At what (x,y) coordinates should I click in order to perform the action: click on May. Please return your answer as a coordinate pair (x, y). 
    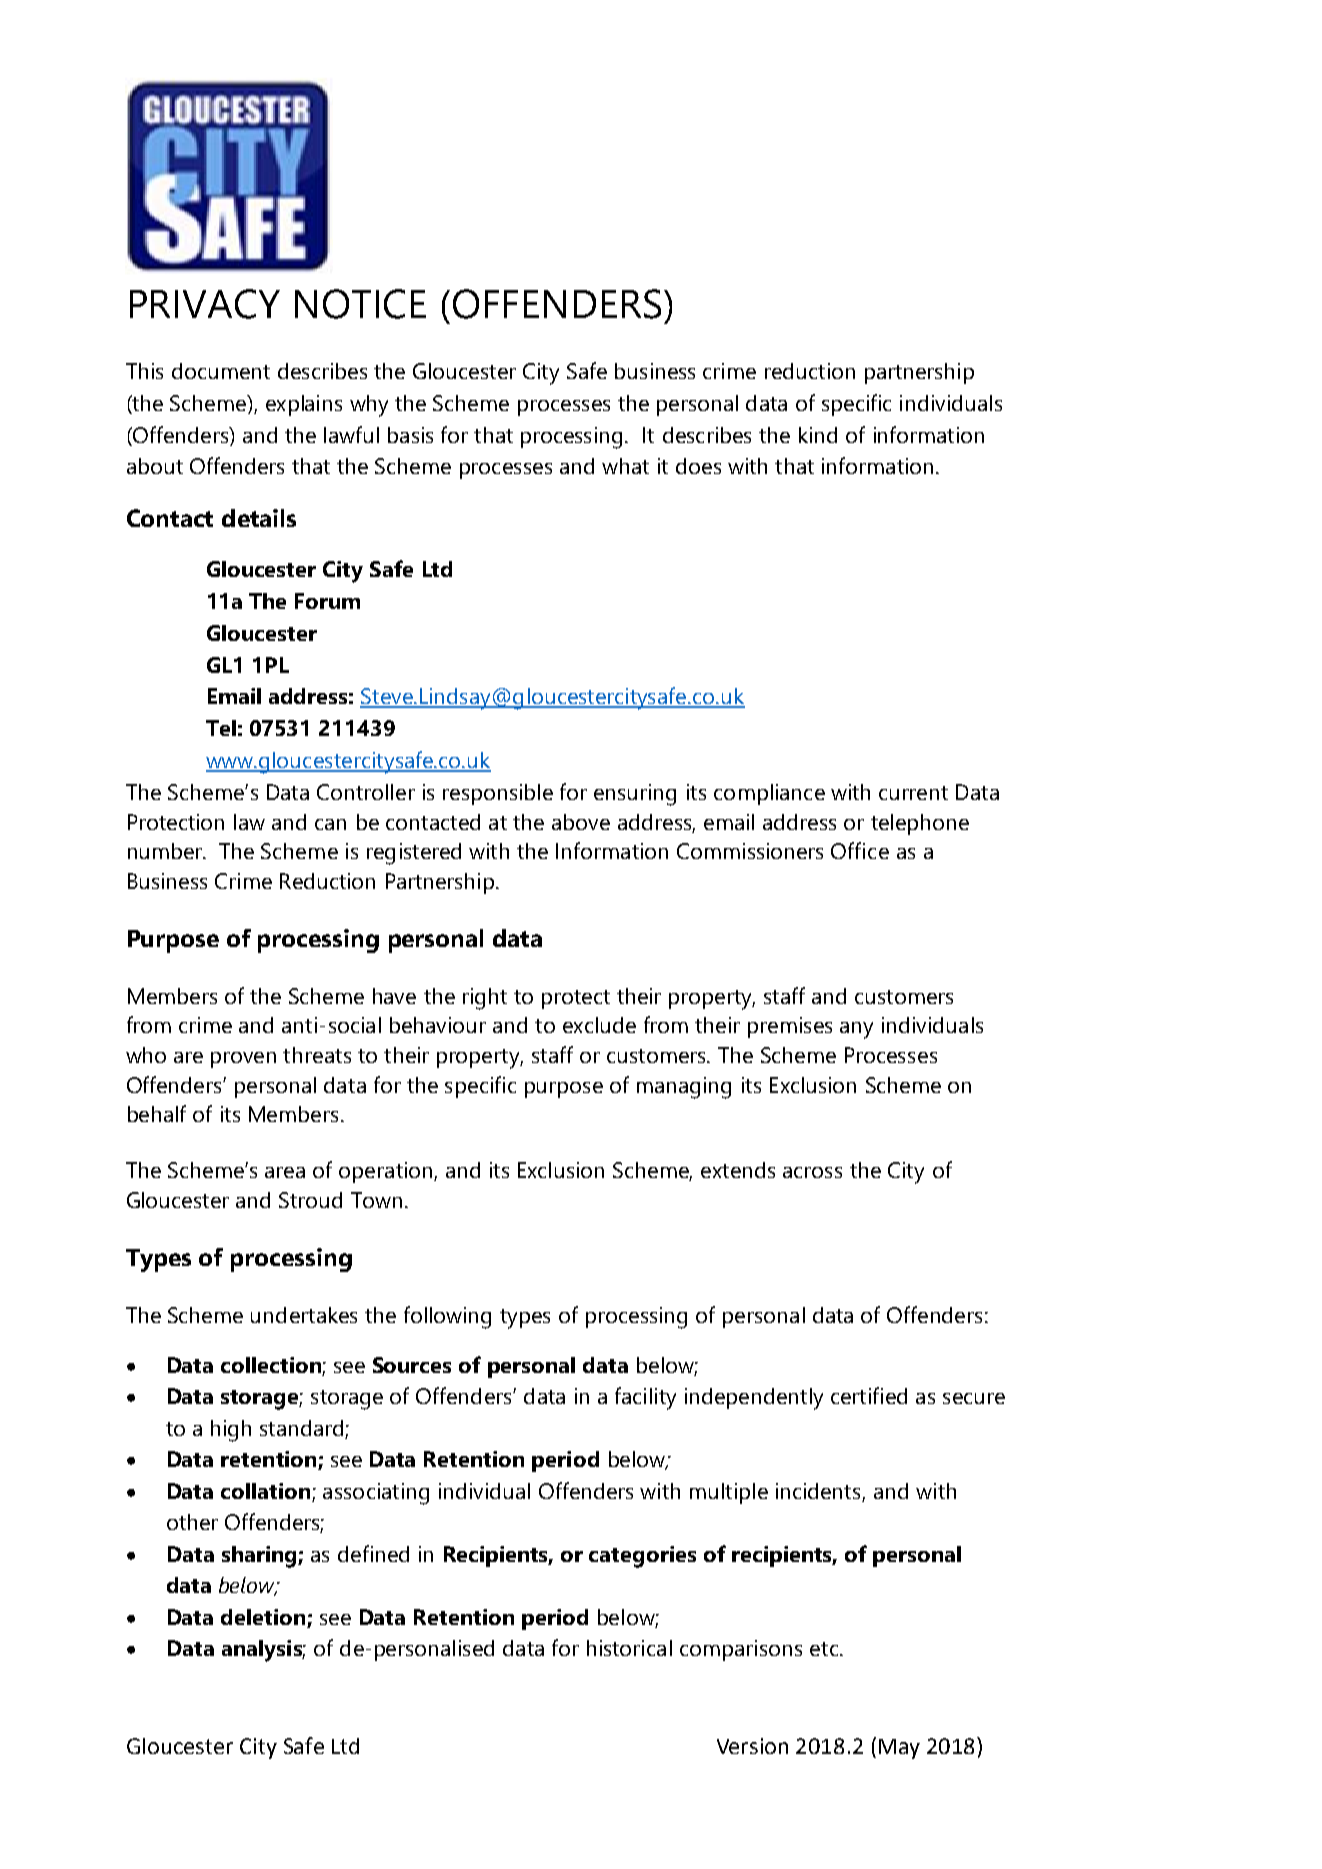
    Looking at the image, I should click on (899, 1749).
